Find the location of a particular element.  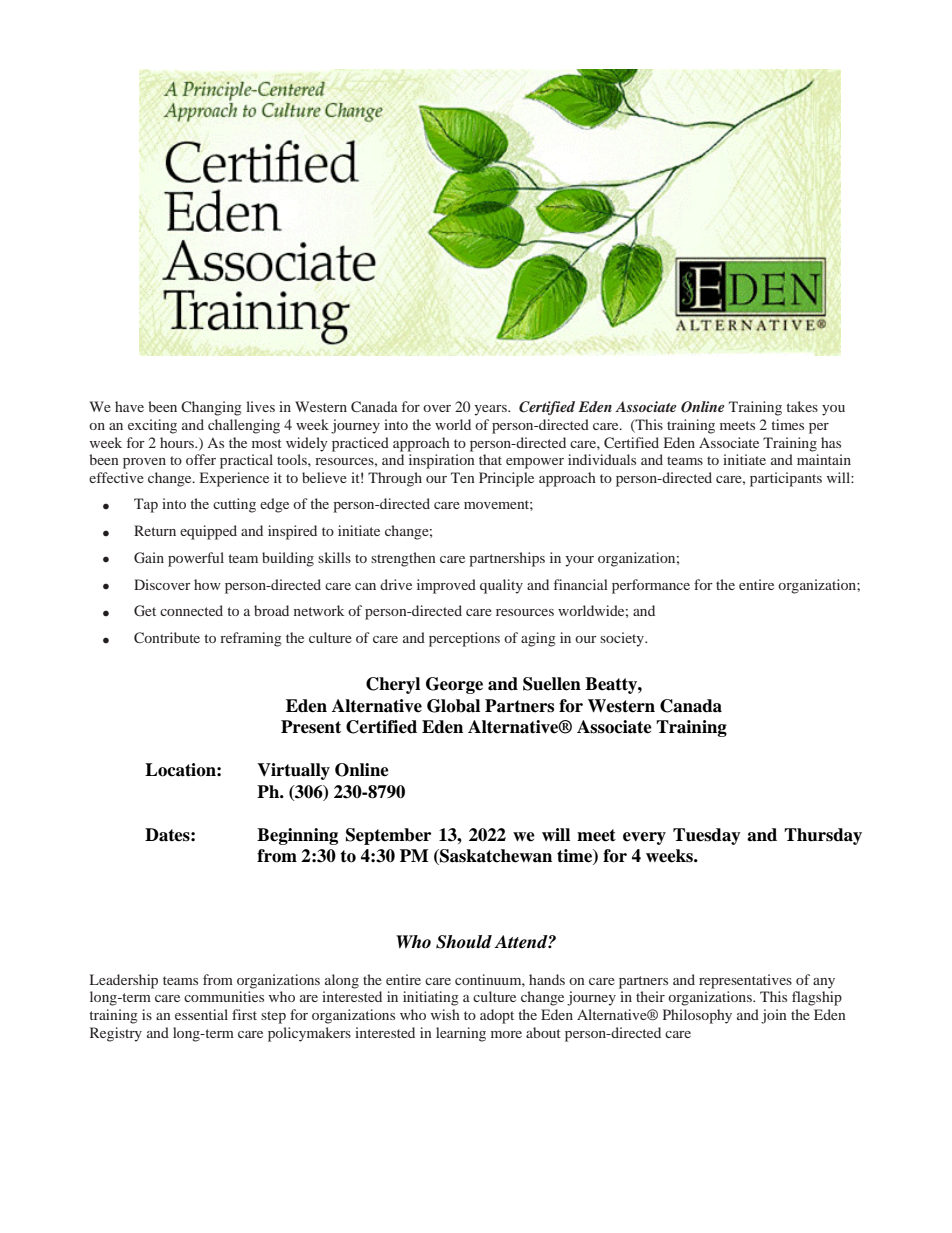

years is located at coordinates (491, 410).
